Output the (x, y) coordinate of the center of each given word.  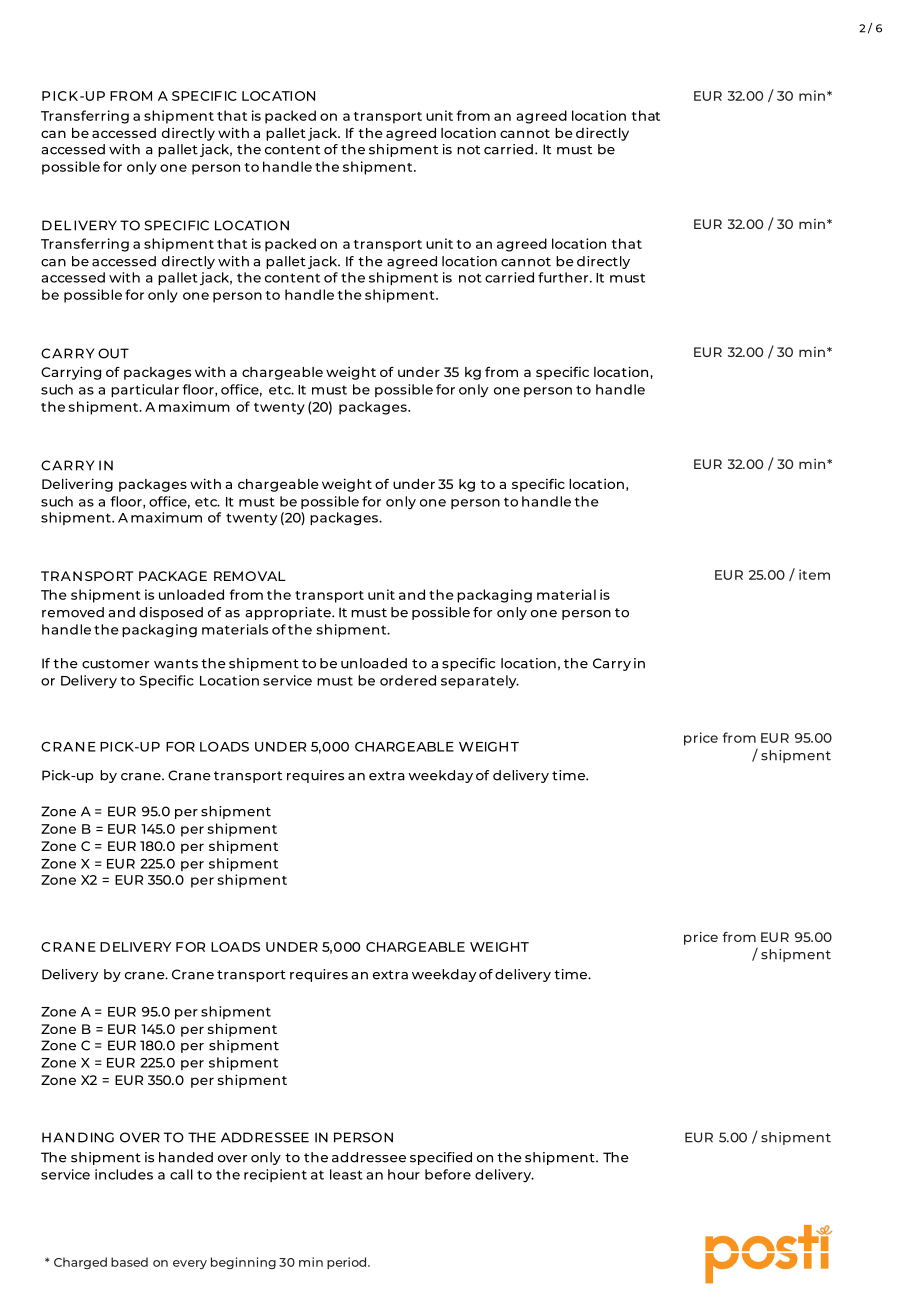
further (564, 277)
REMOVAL (250, 576)
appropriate (289, 613)
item (814, 574)
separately (480, 682)
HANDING (78, 1137)
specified (441, 1158)
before (448, 1174)
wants (176, 664)
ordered (408, 680)
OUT (113, 353)
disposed (171, 613)
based (129, 1262)
